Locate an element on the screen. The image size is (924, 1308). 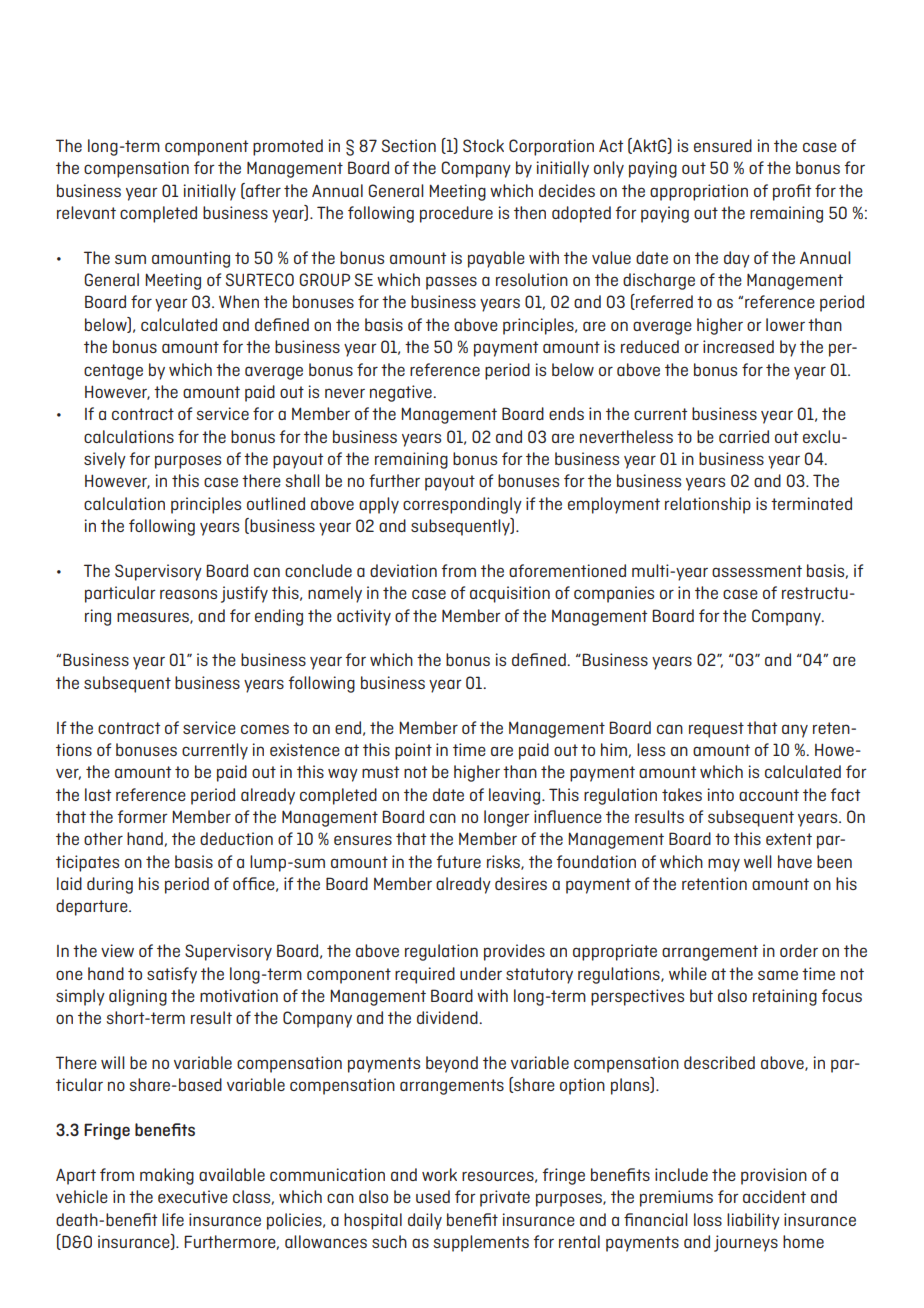
point is located at coordinates (413, 751).
